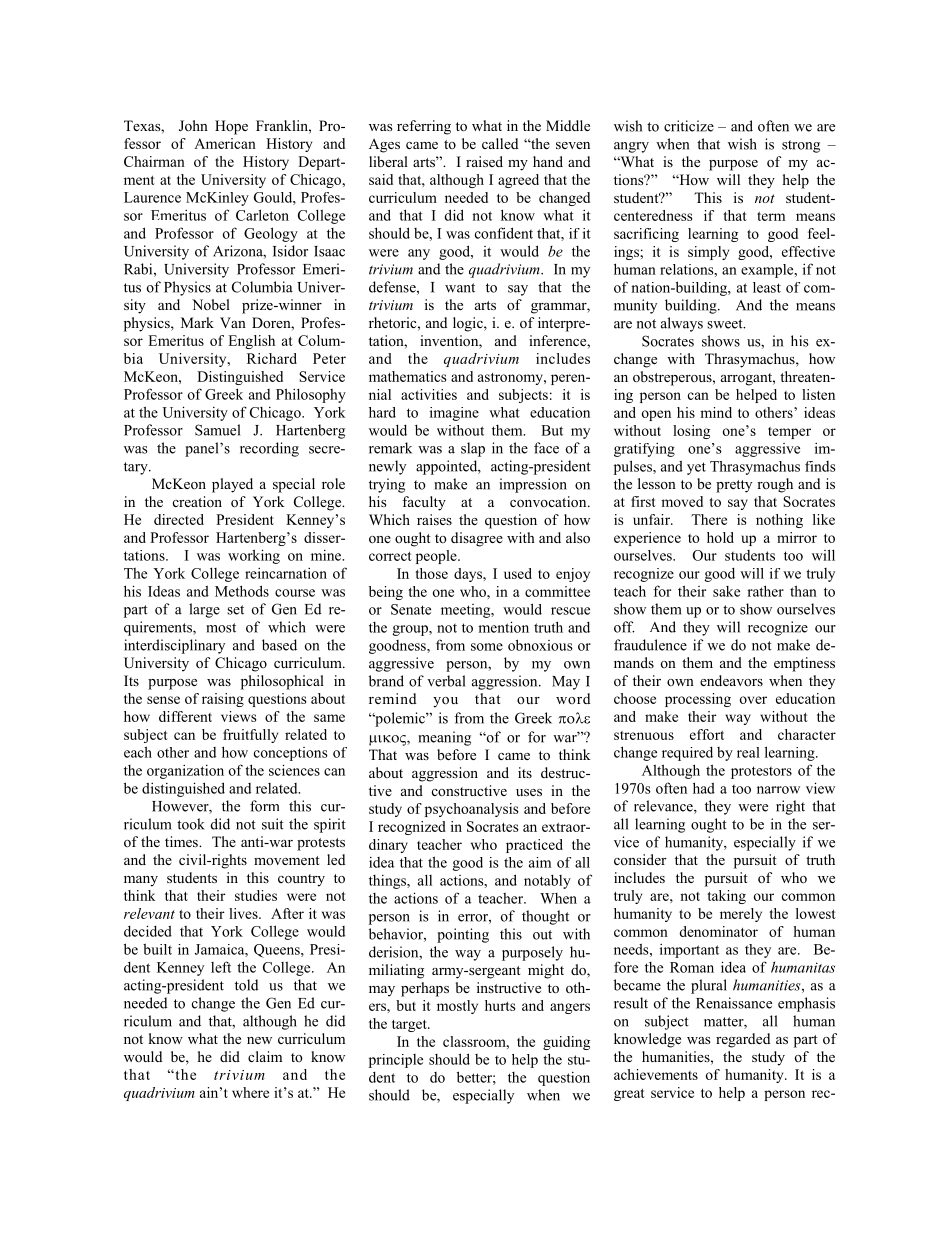 The image size is (952, 1233). What do you see at coordinates (748, 752) in the document?
I see `real` at bounding box center [748, 752].
